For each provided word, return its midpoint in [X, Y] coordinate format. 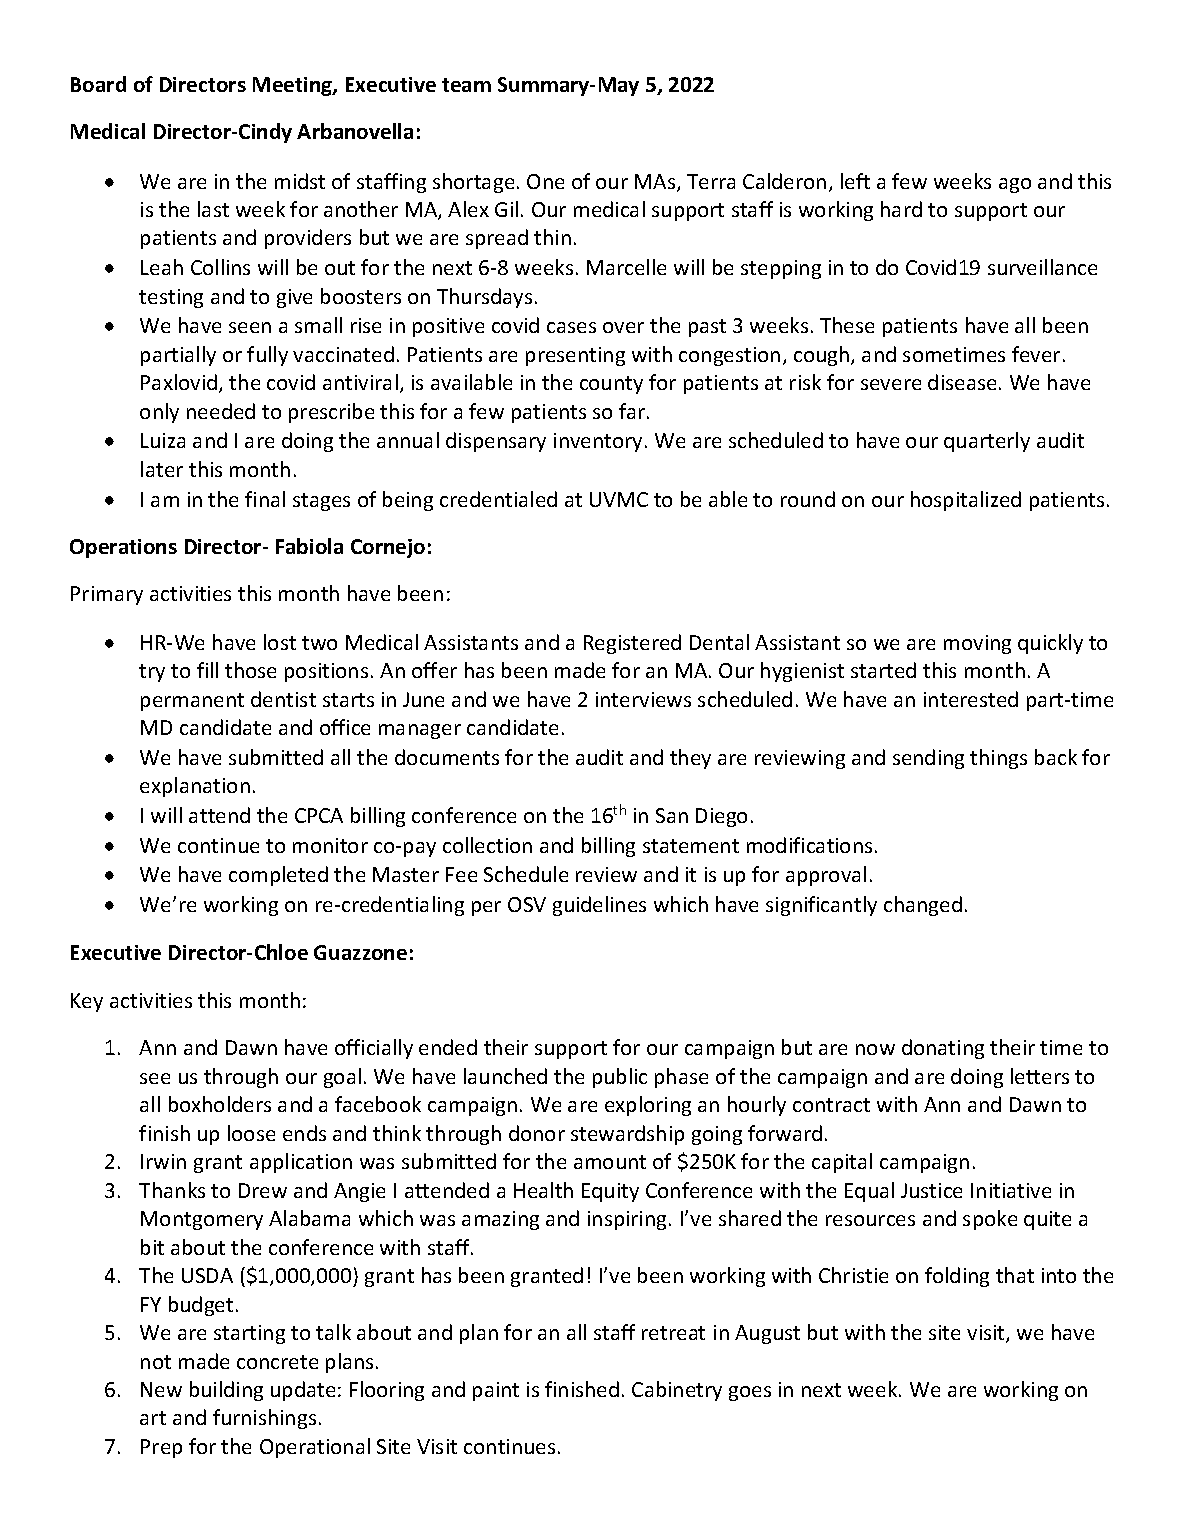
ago [1015, 185]
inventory [598, 442]
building [226, 1391]
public [620, 1078]
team [466, 85]
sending [928, 759]
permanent [192, 702]
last [213, 209]
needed [221, 411]
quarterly [987, 442]
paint [496, 1391]
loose [251, 1133]
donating [943, 1049]
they [690, 759]
